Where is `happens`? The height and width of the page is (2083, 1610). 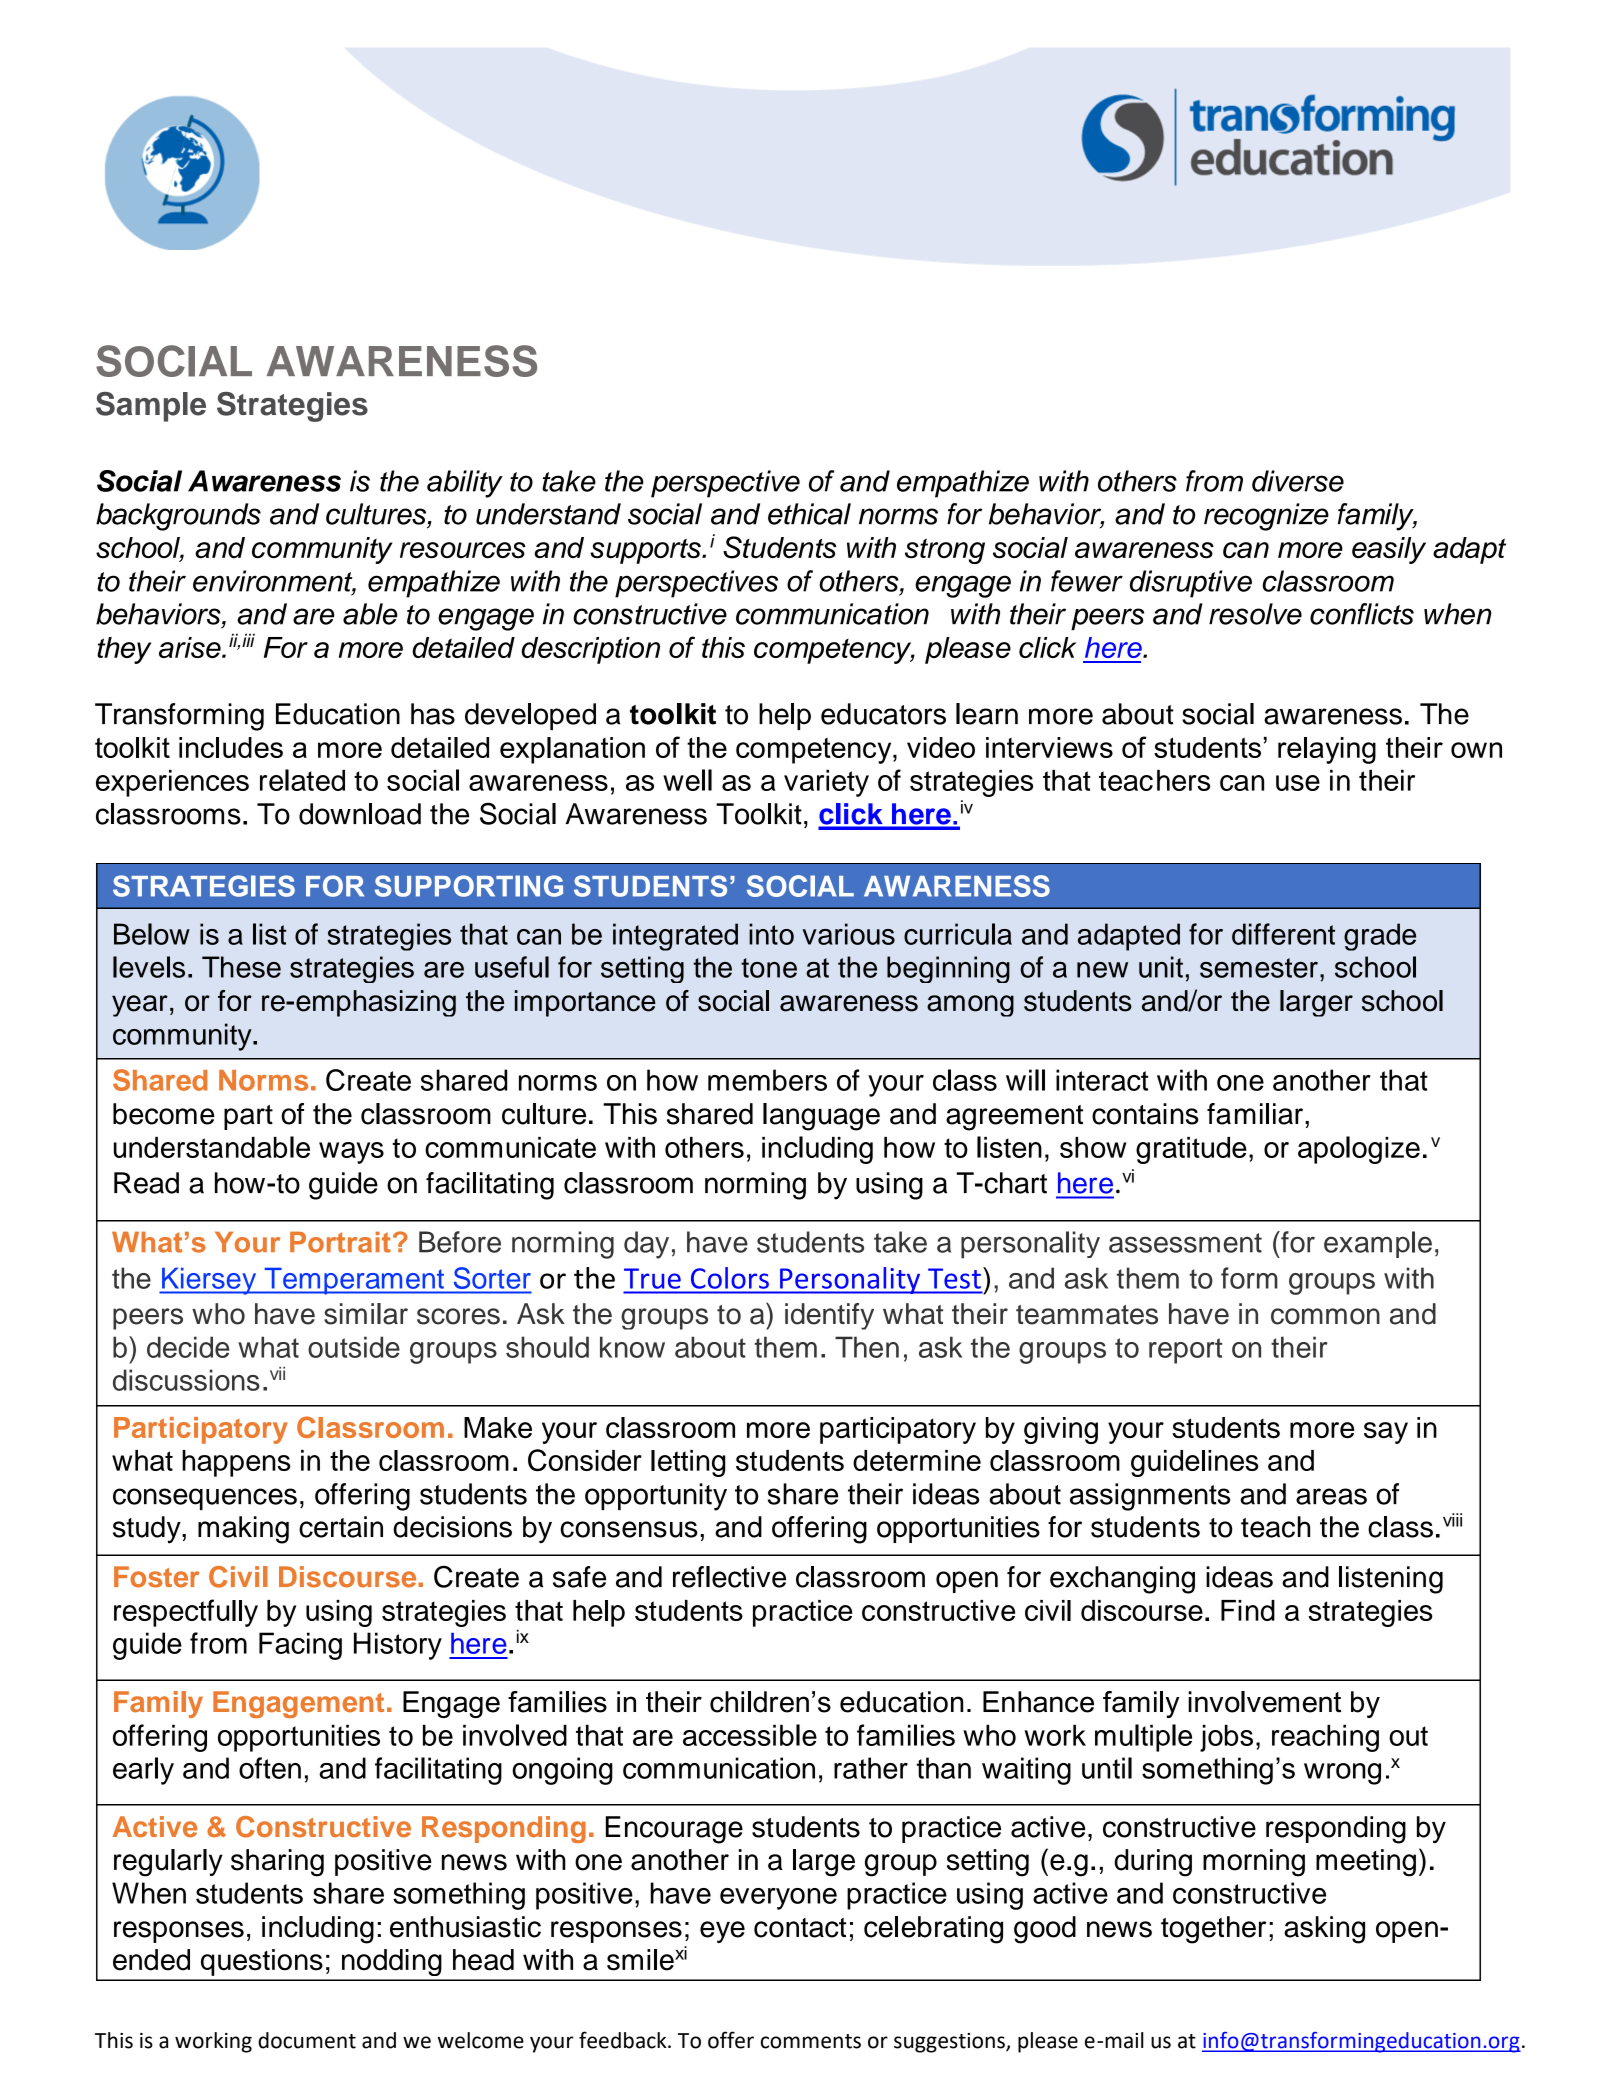
happens is located at coordinates (236, 1463).
